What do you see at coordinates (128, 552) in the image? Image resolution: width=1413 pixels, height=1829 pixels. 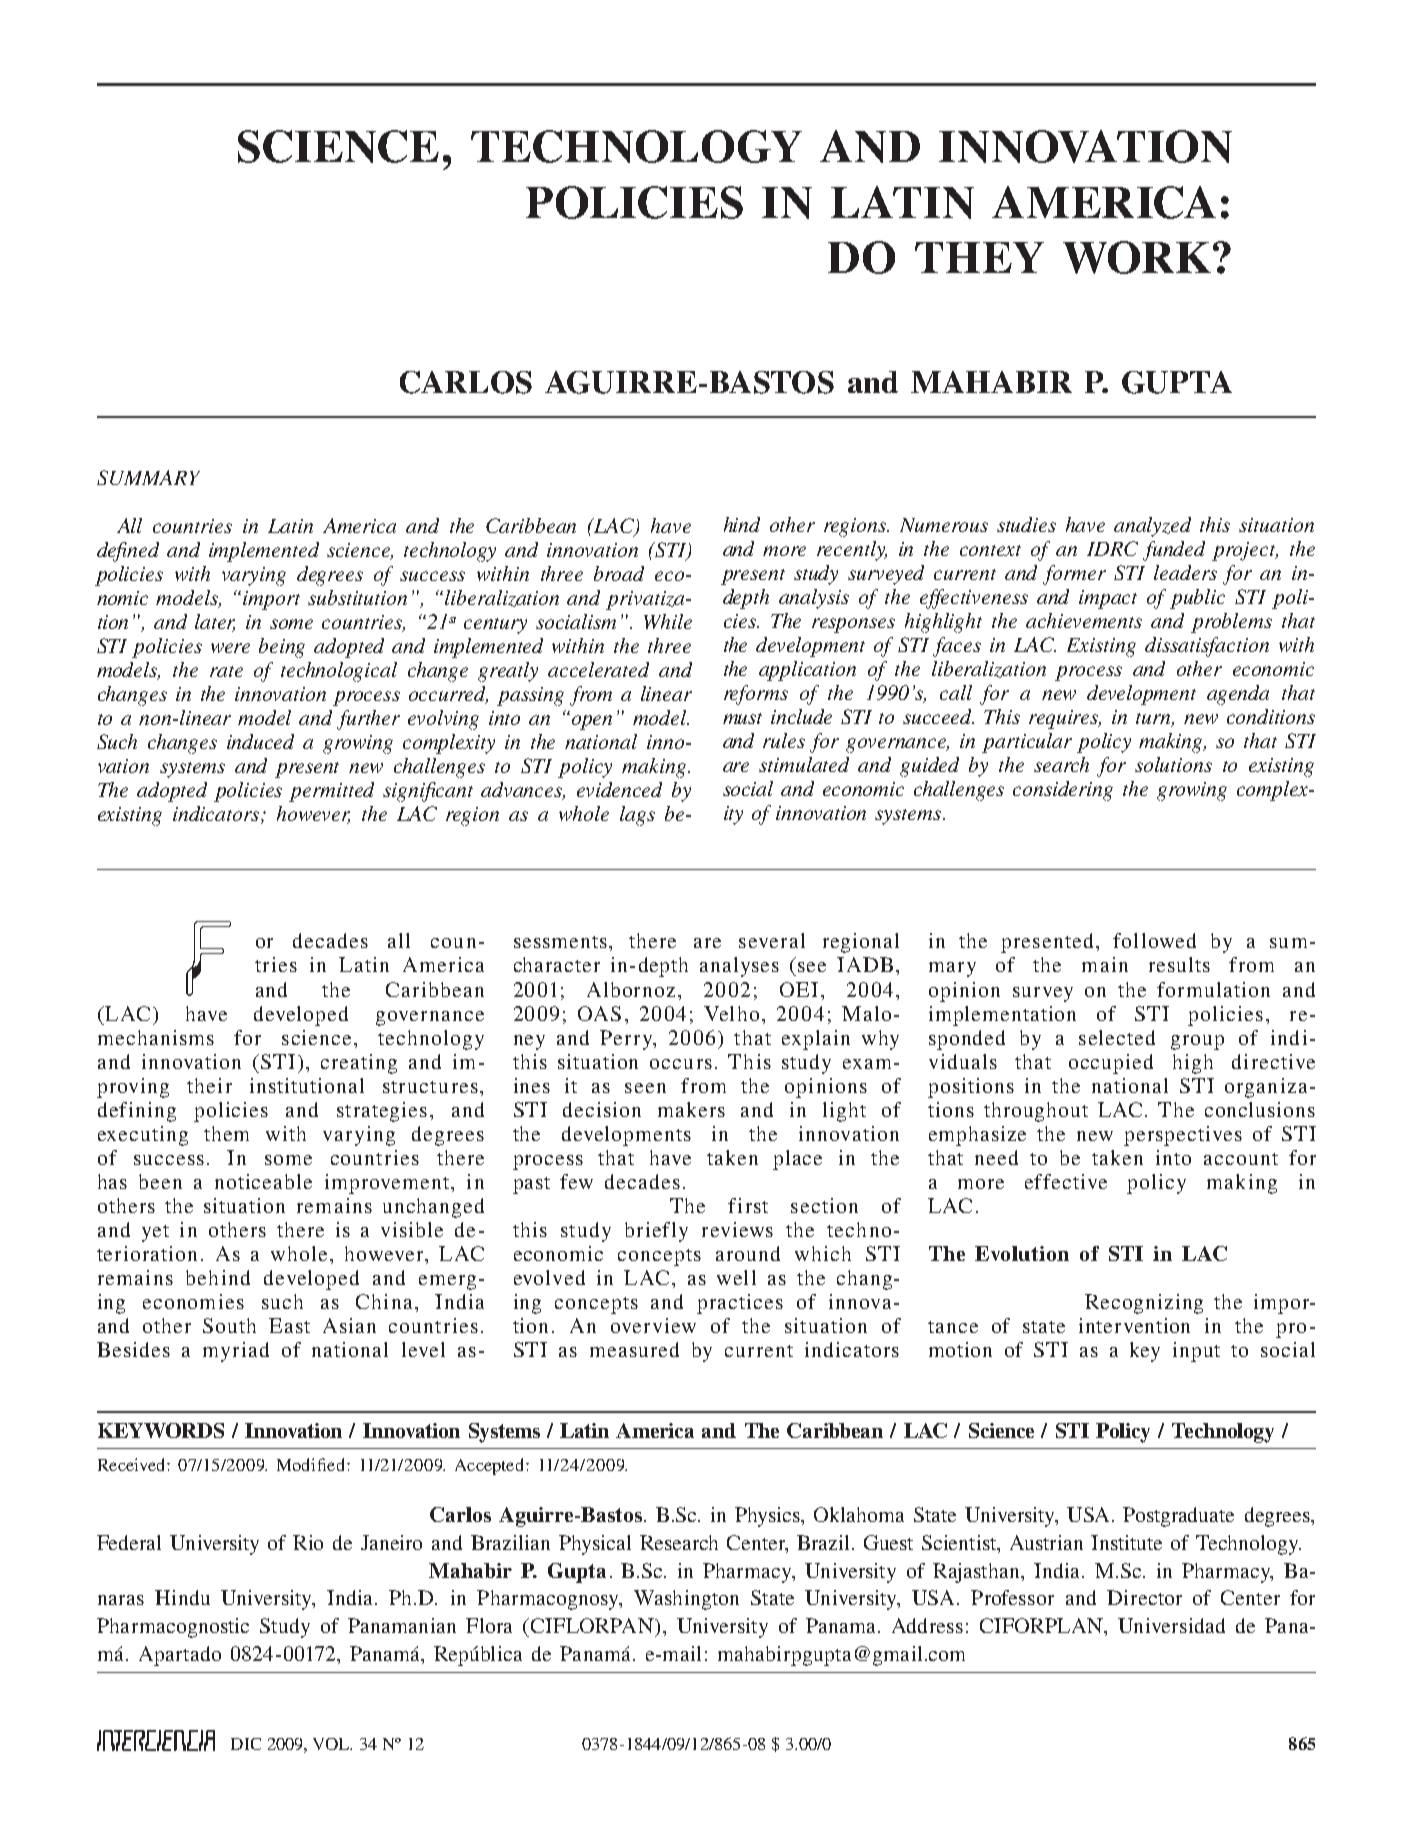 I see `defined` at bounding box center [128, 552].
